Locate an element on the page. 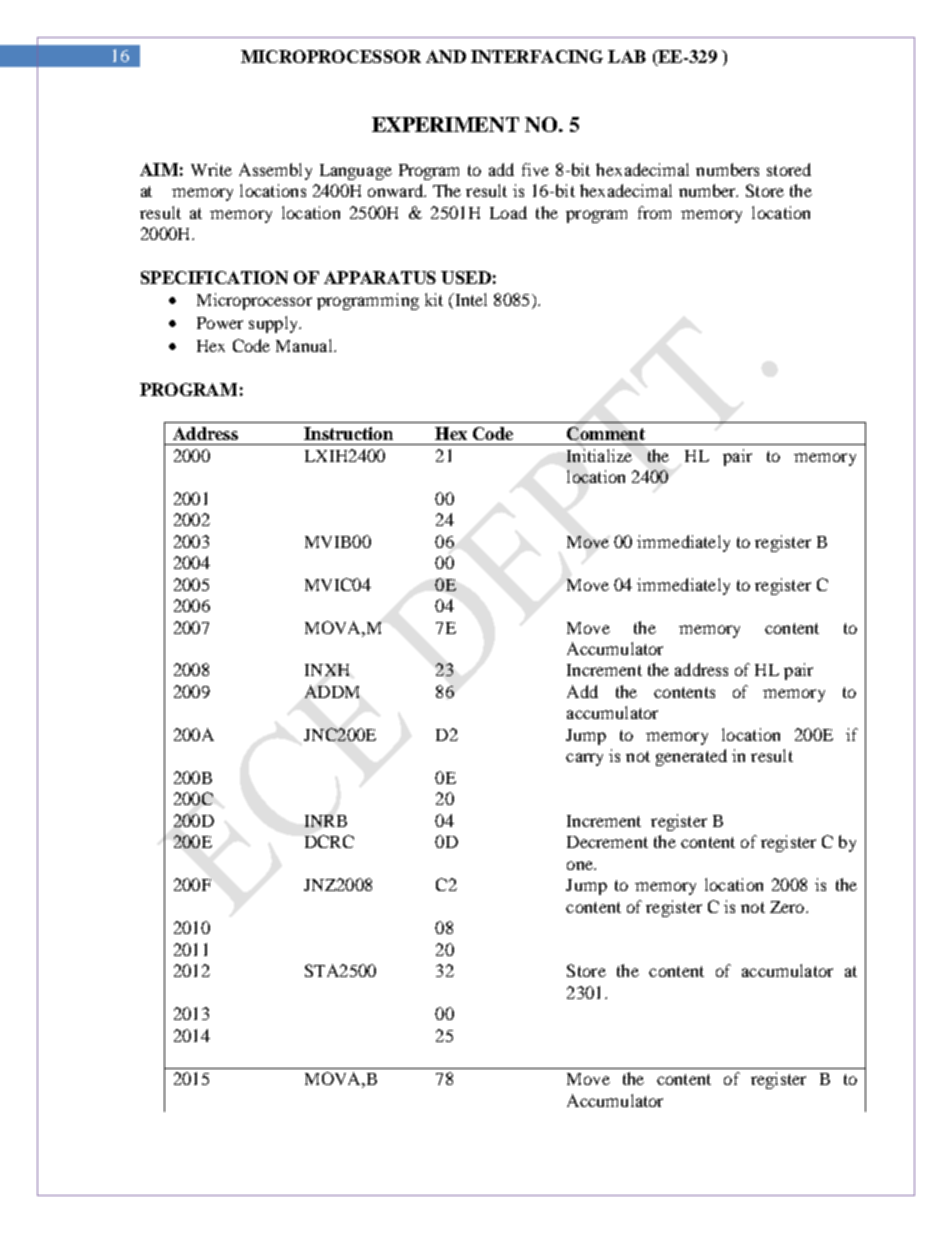  LAB is located at coordinates (627, 56).
